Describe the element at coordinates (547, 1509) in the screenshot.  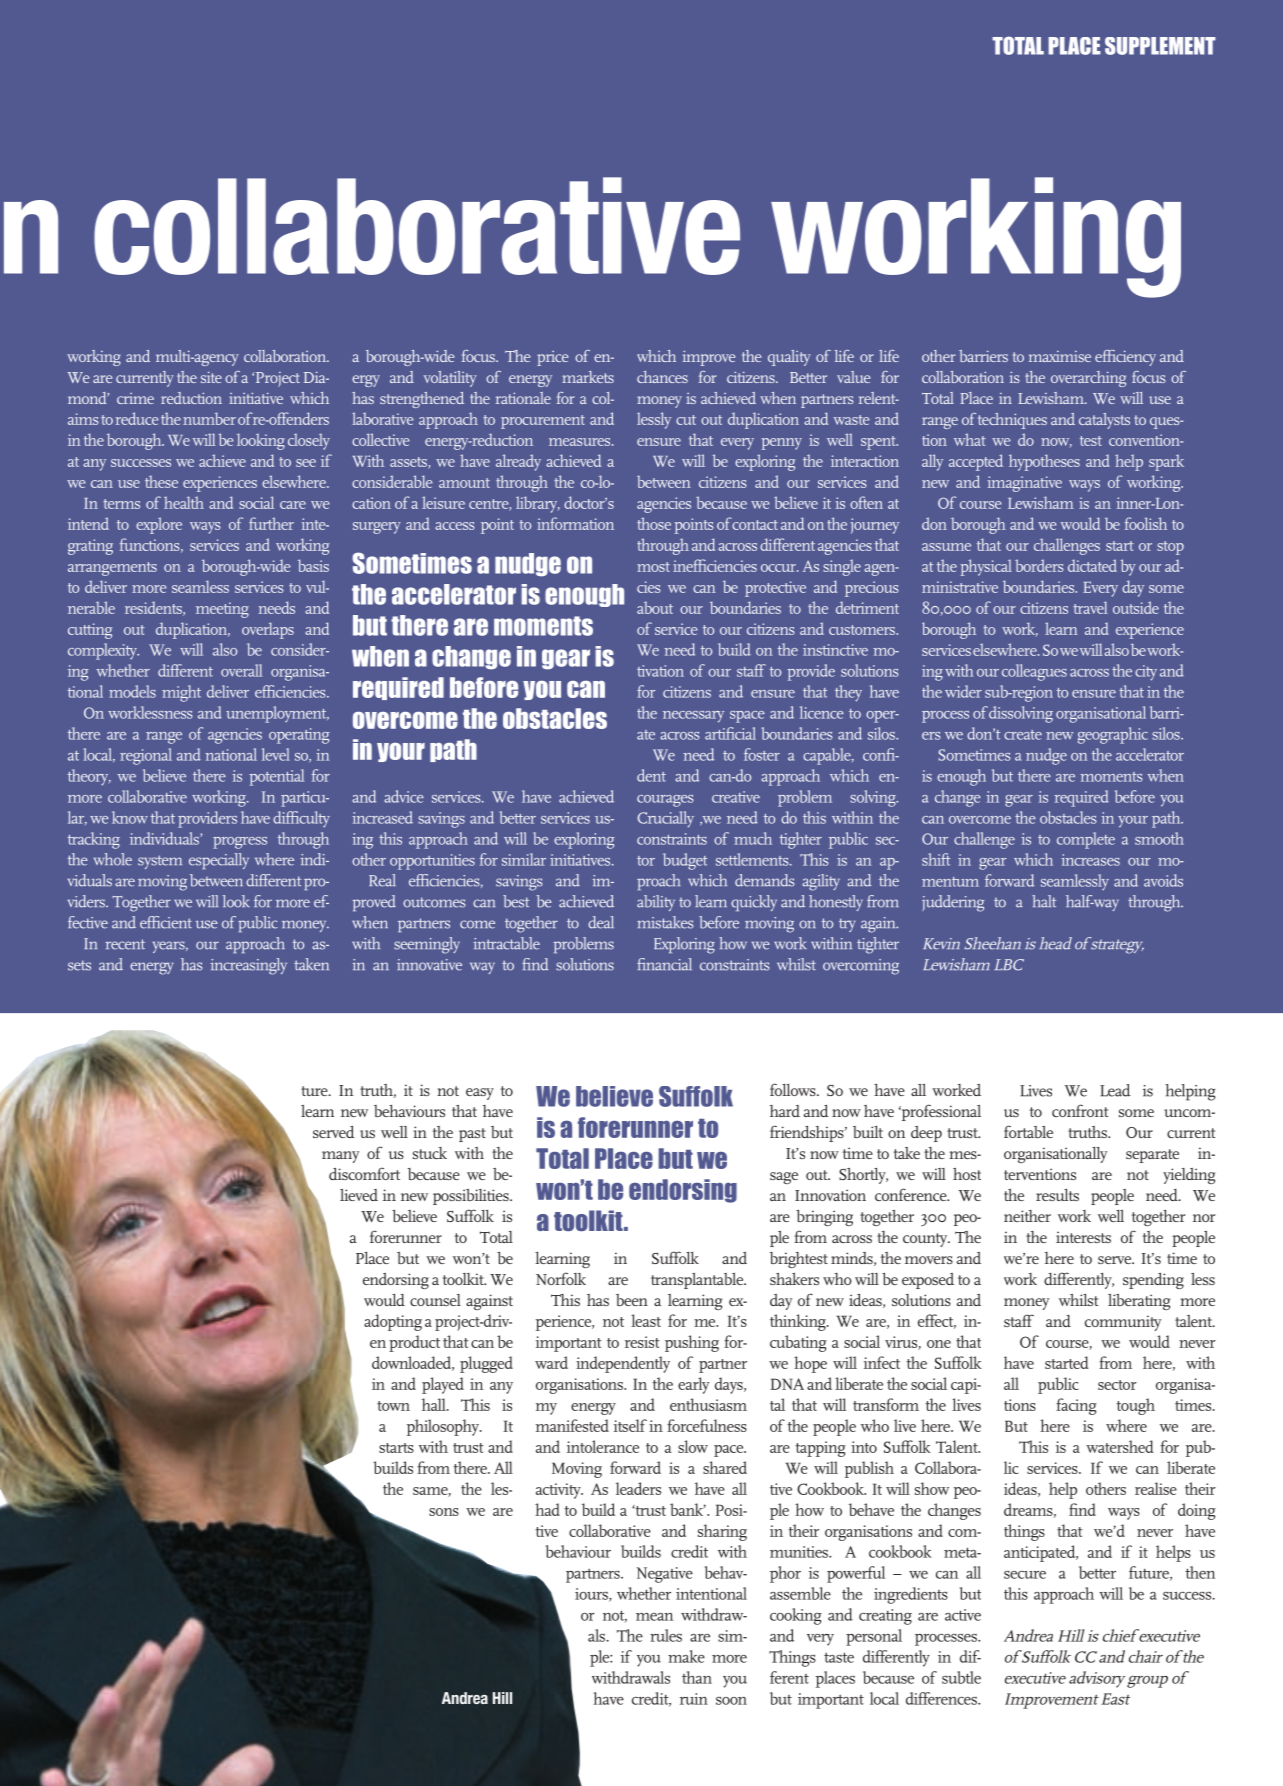
I see `had` at that location.
